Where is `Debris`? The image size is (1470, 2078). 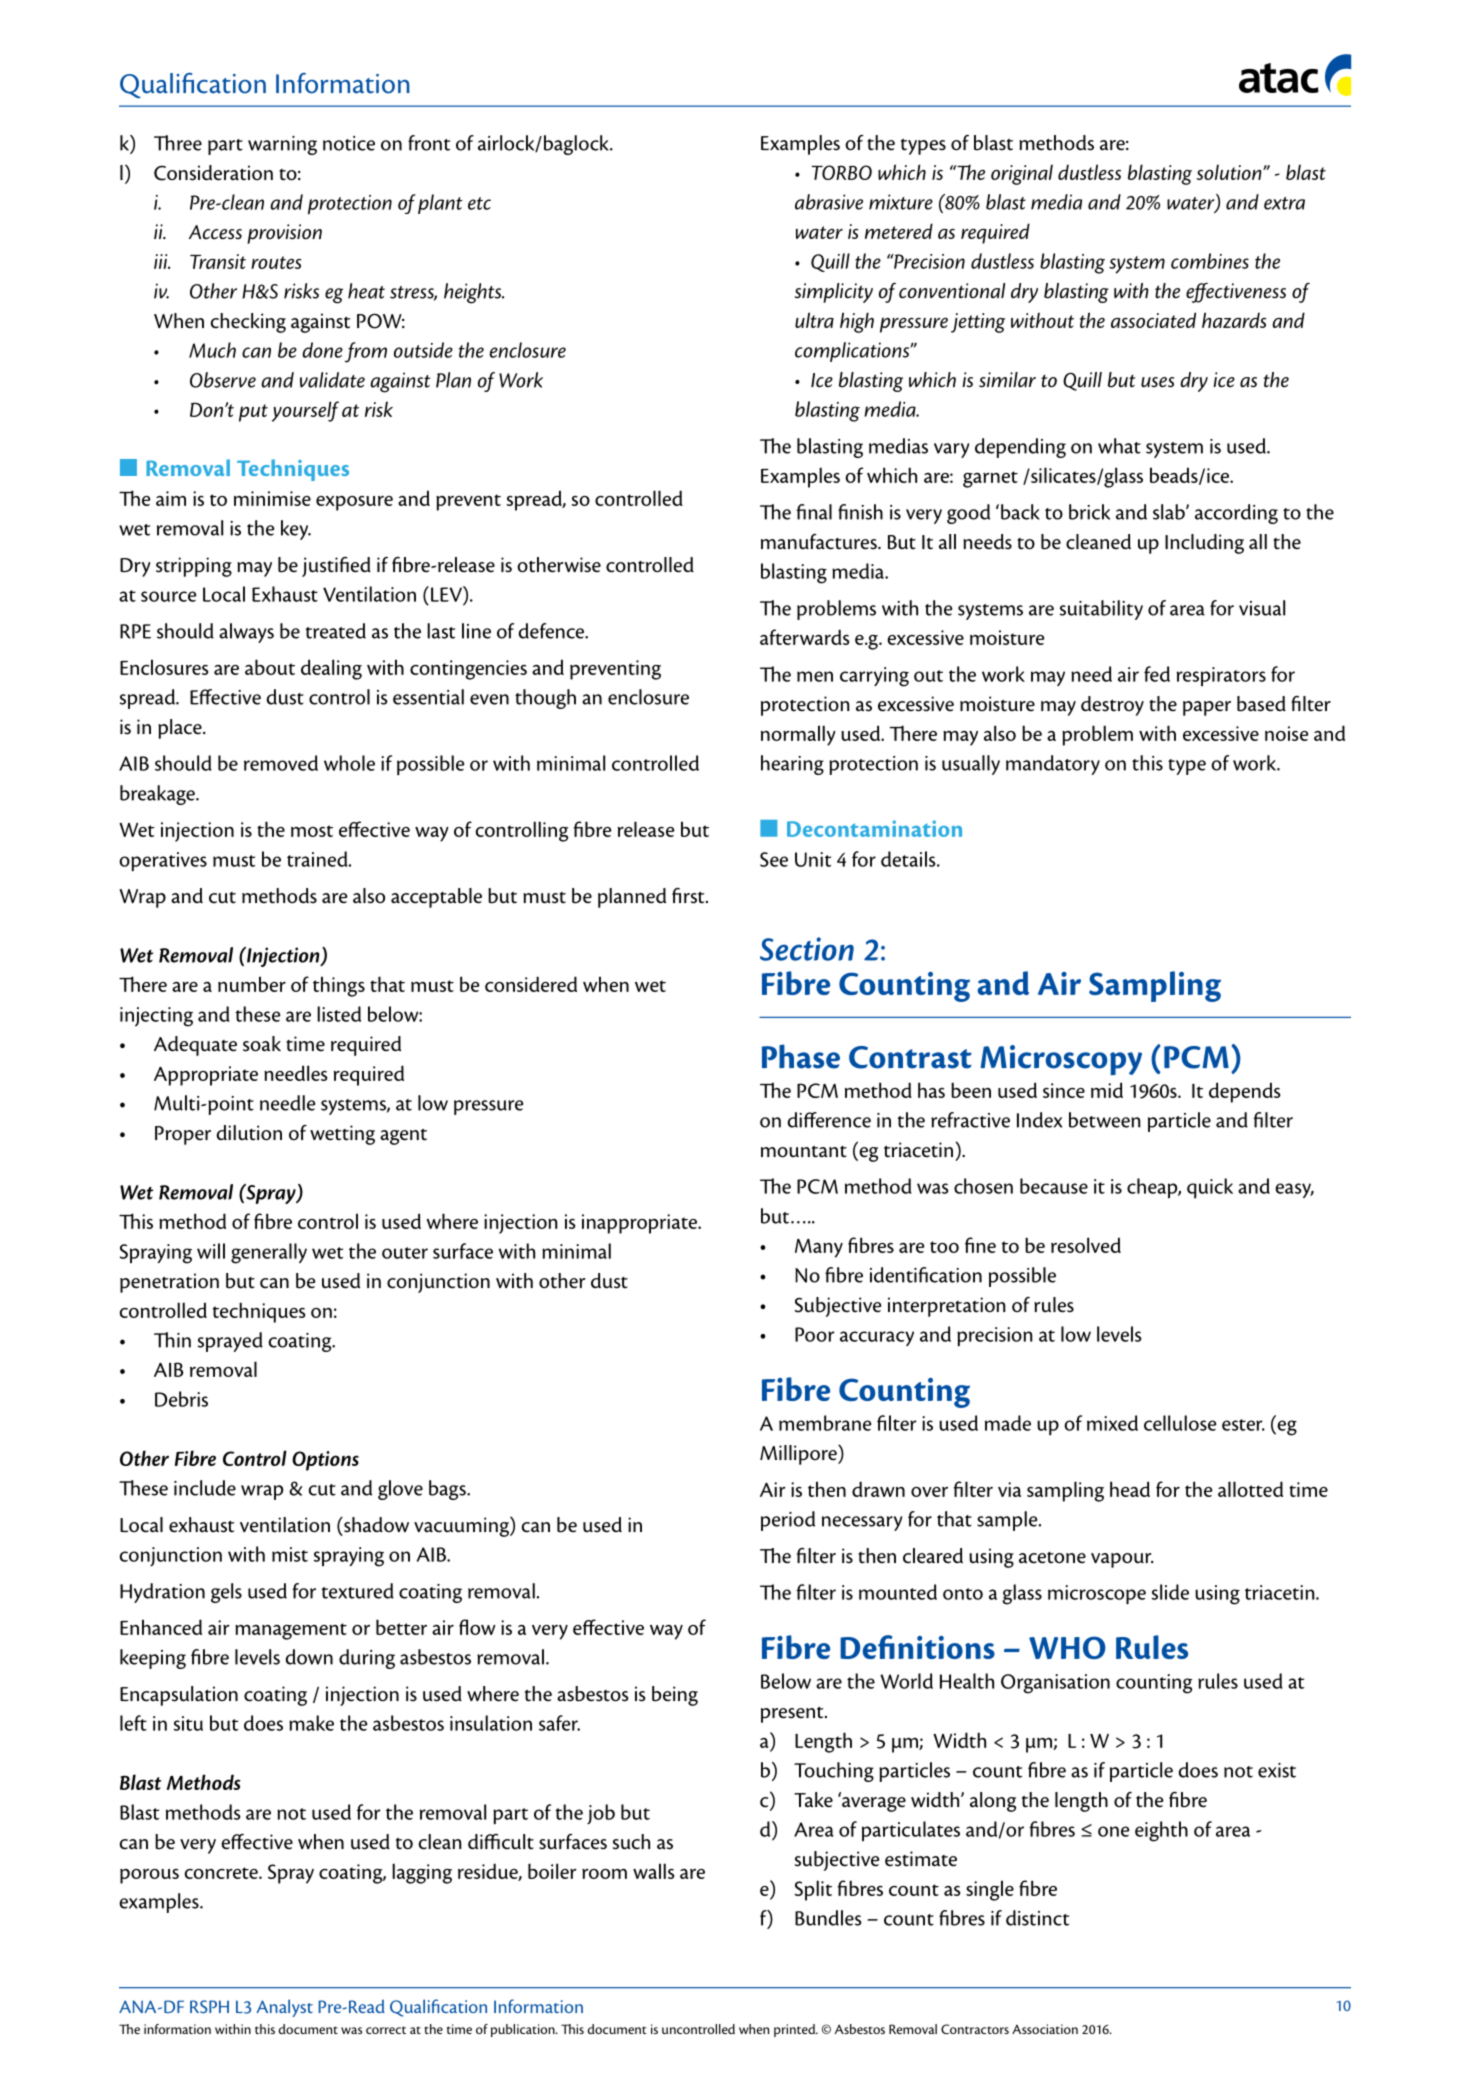
Debris is located at coordinates (181, 1399).
